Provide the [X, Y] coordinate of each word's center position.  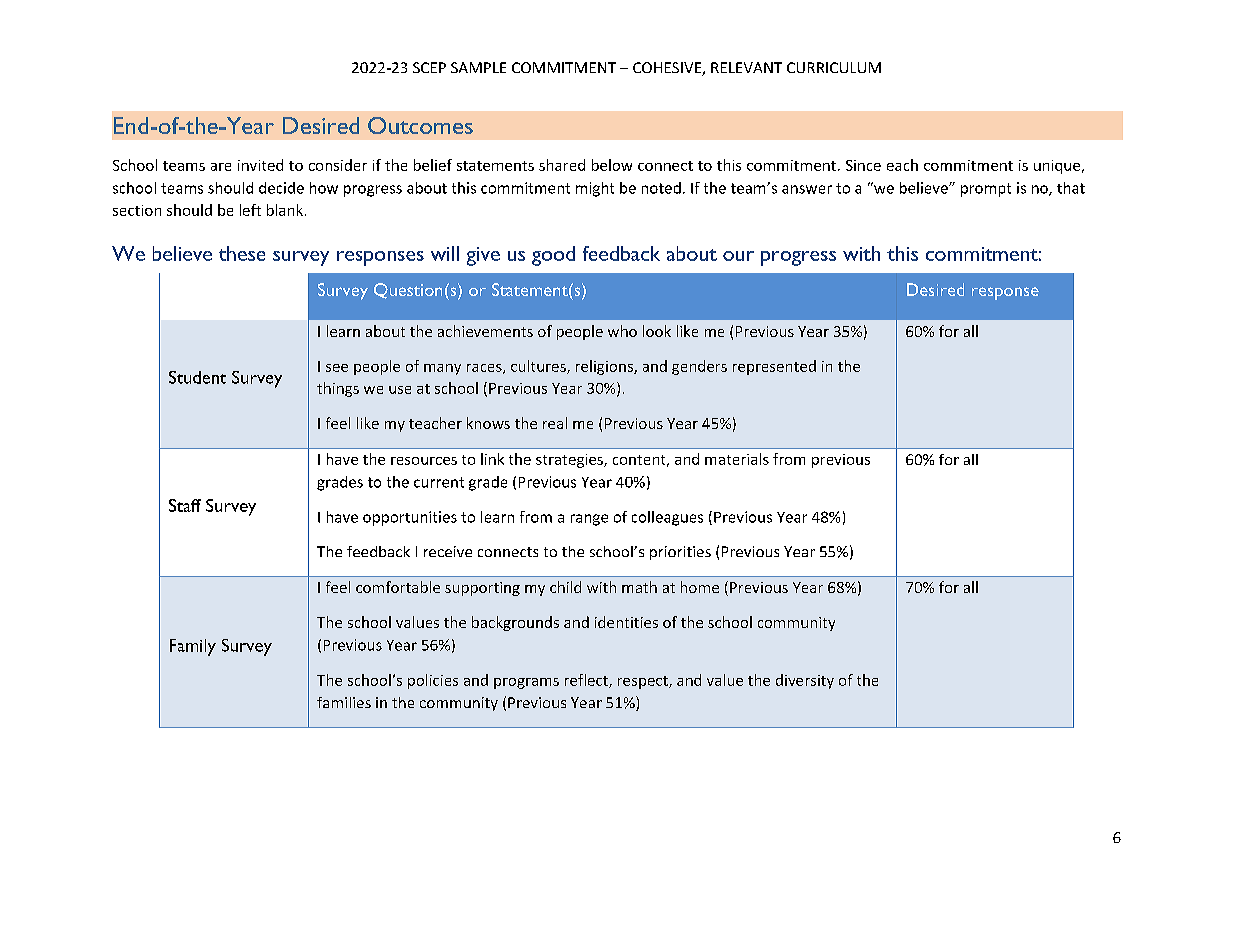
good [553, 256]
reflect [587, 681]
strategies [570, 461]
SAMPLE [478, 67]
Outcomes [420, 125]
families [344, 702]
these [242, 253]
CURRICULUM [834, 67]
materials [737, 459]
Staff [185, 505]
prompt [986, 190]
